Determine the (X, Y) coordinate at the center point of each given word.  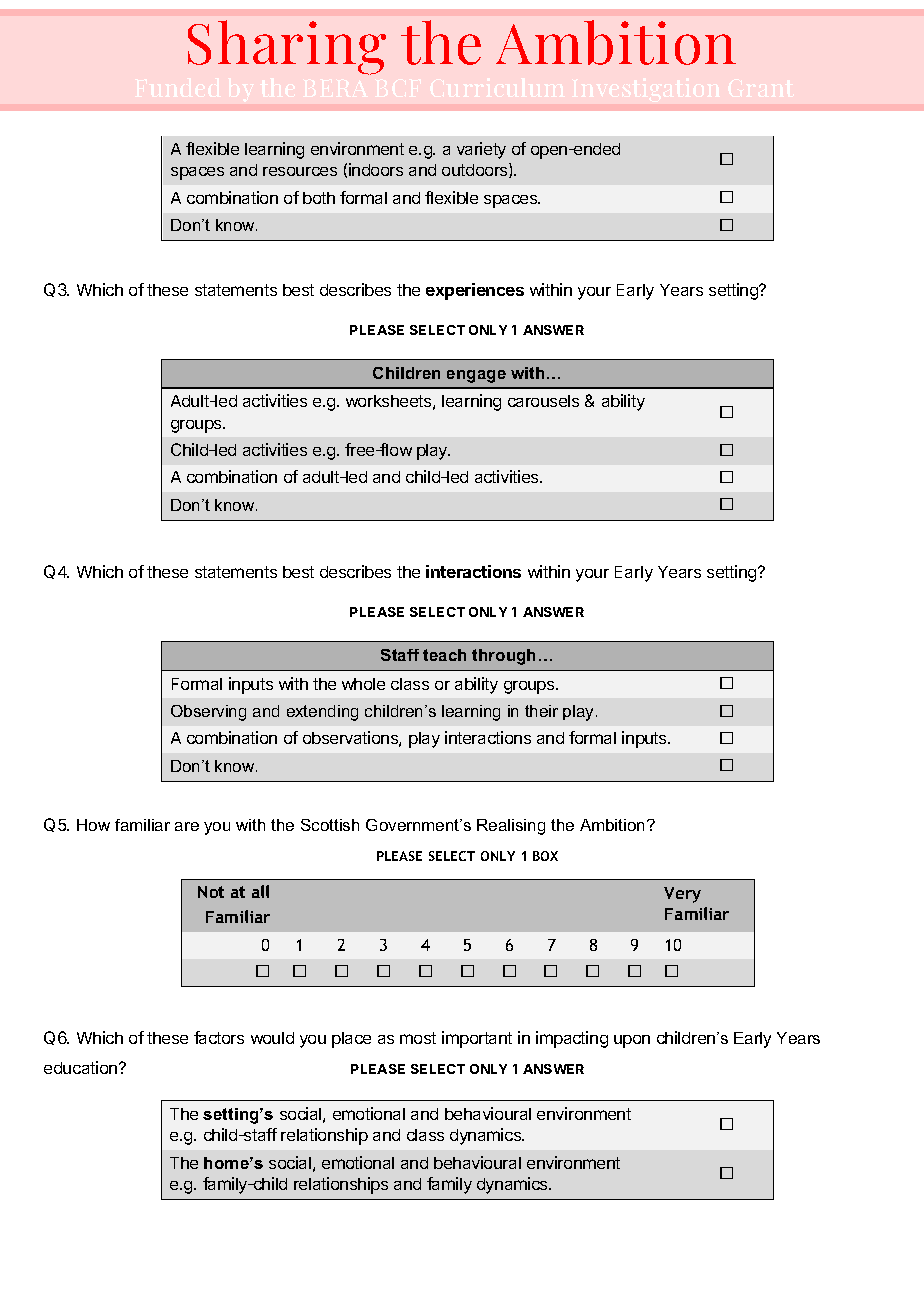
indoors (376, 169)
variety (481, 150)
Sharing (287, 47)
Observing (208, 713)
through (503, 657)
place (351, 1040)
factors (219, 1037)
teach (444, 655)
